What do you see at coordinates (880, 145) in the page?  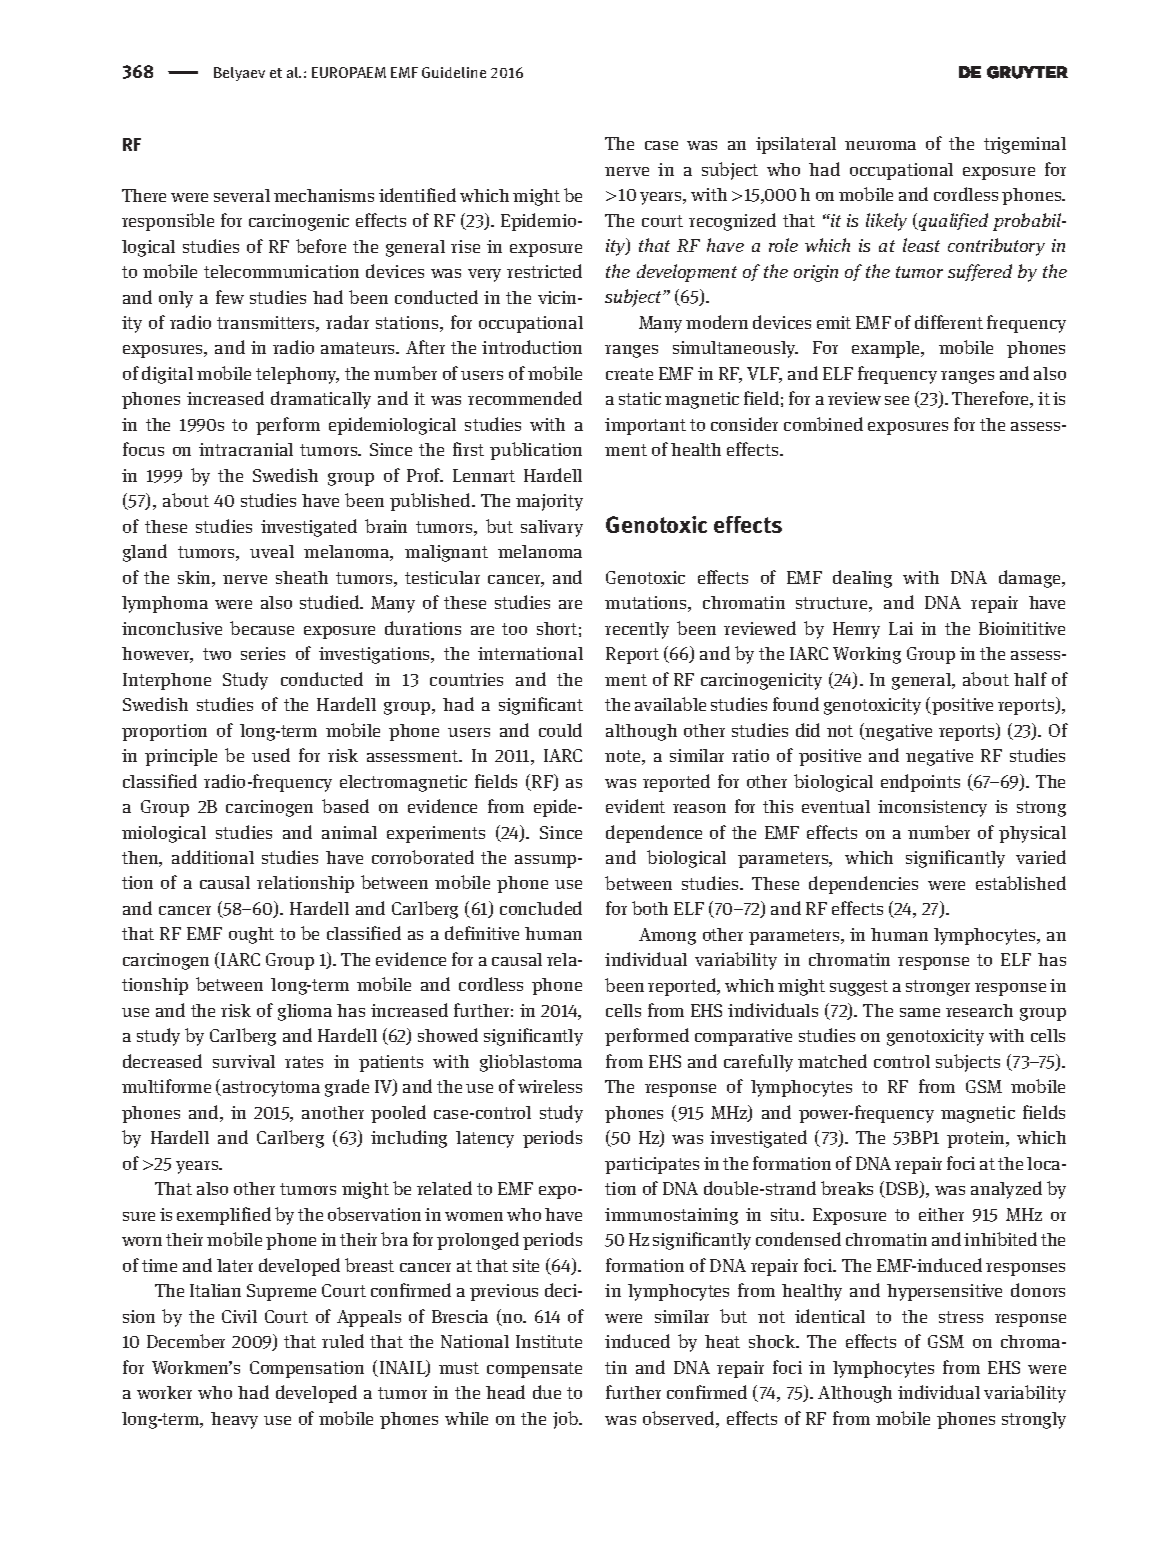 I see `neuroma` at bounding box center [880, 145].
